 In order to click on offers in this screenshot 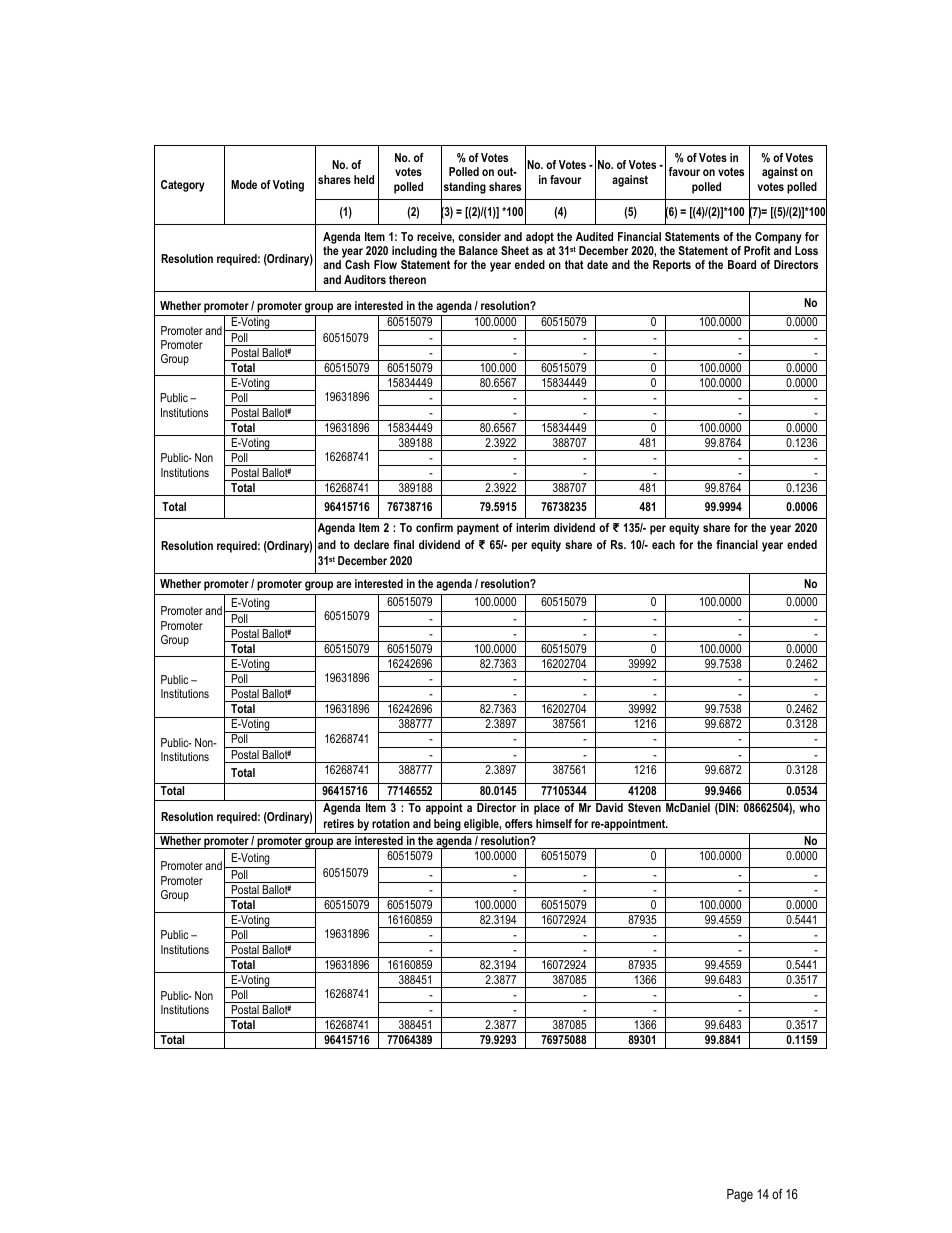, I will do `click(519, 823)`.
